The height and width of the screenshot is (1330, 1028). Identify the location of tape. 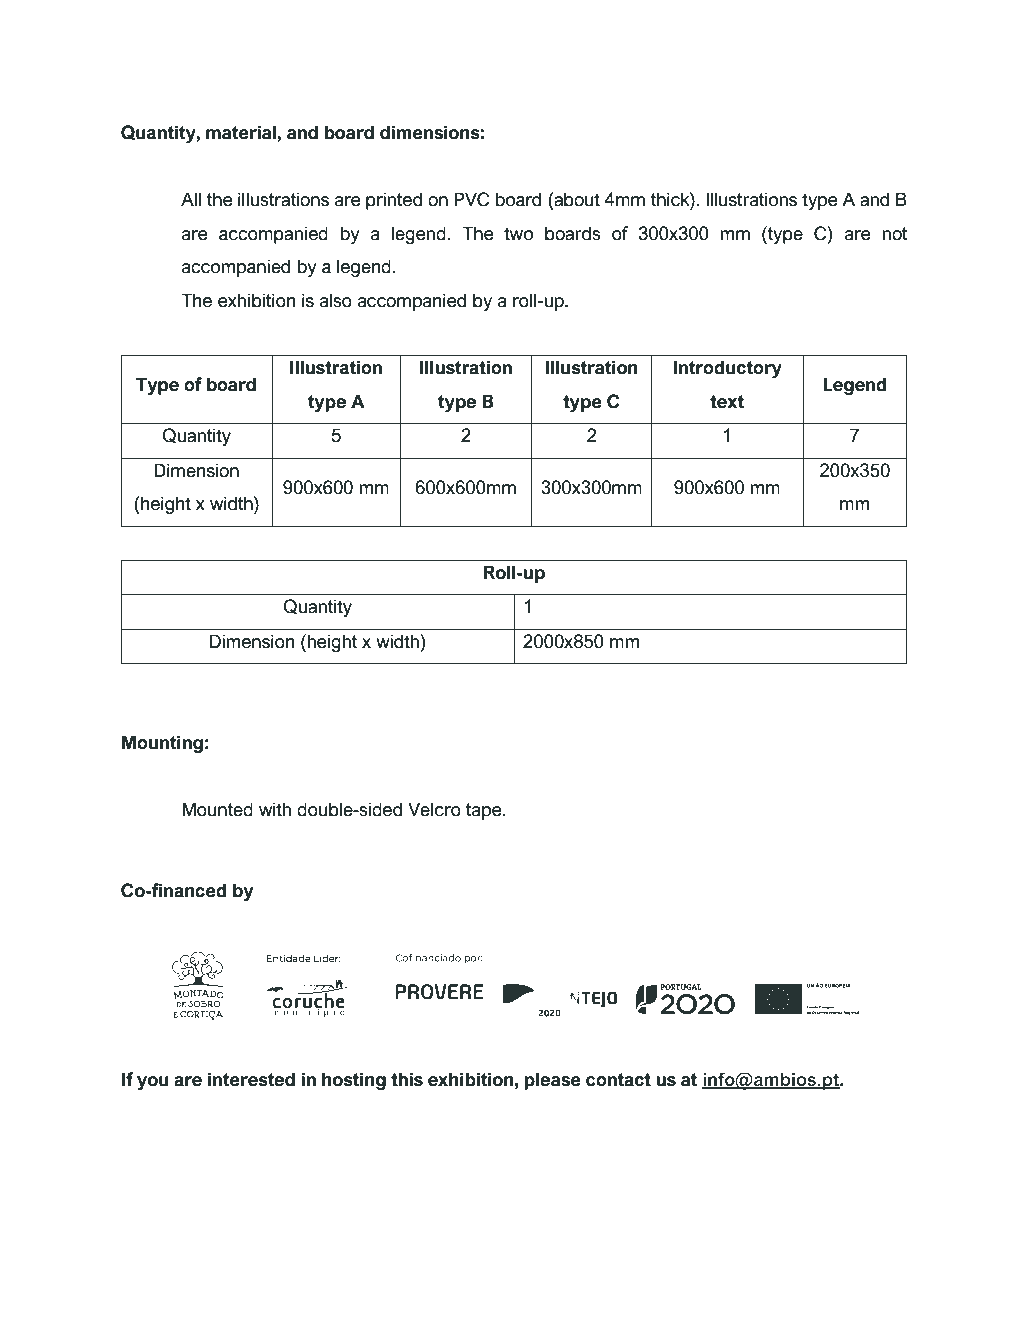
(485, 811).
